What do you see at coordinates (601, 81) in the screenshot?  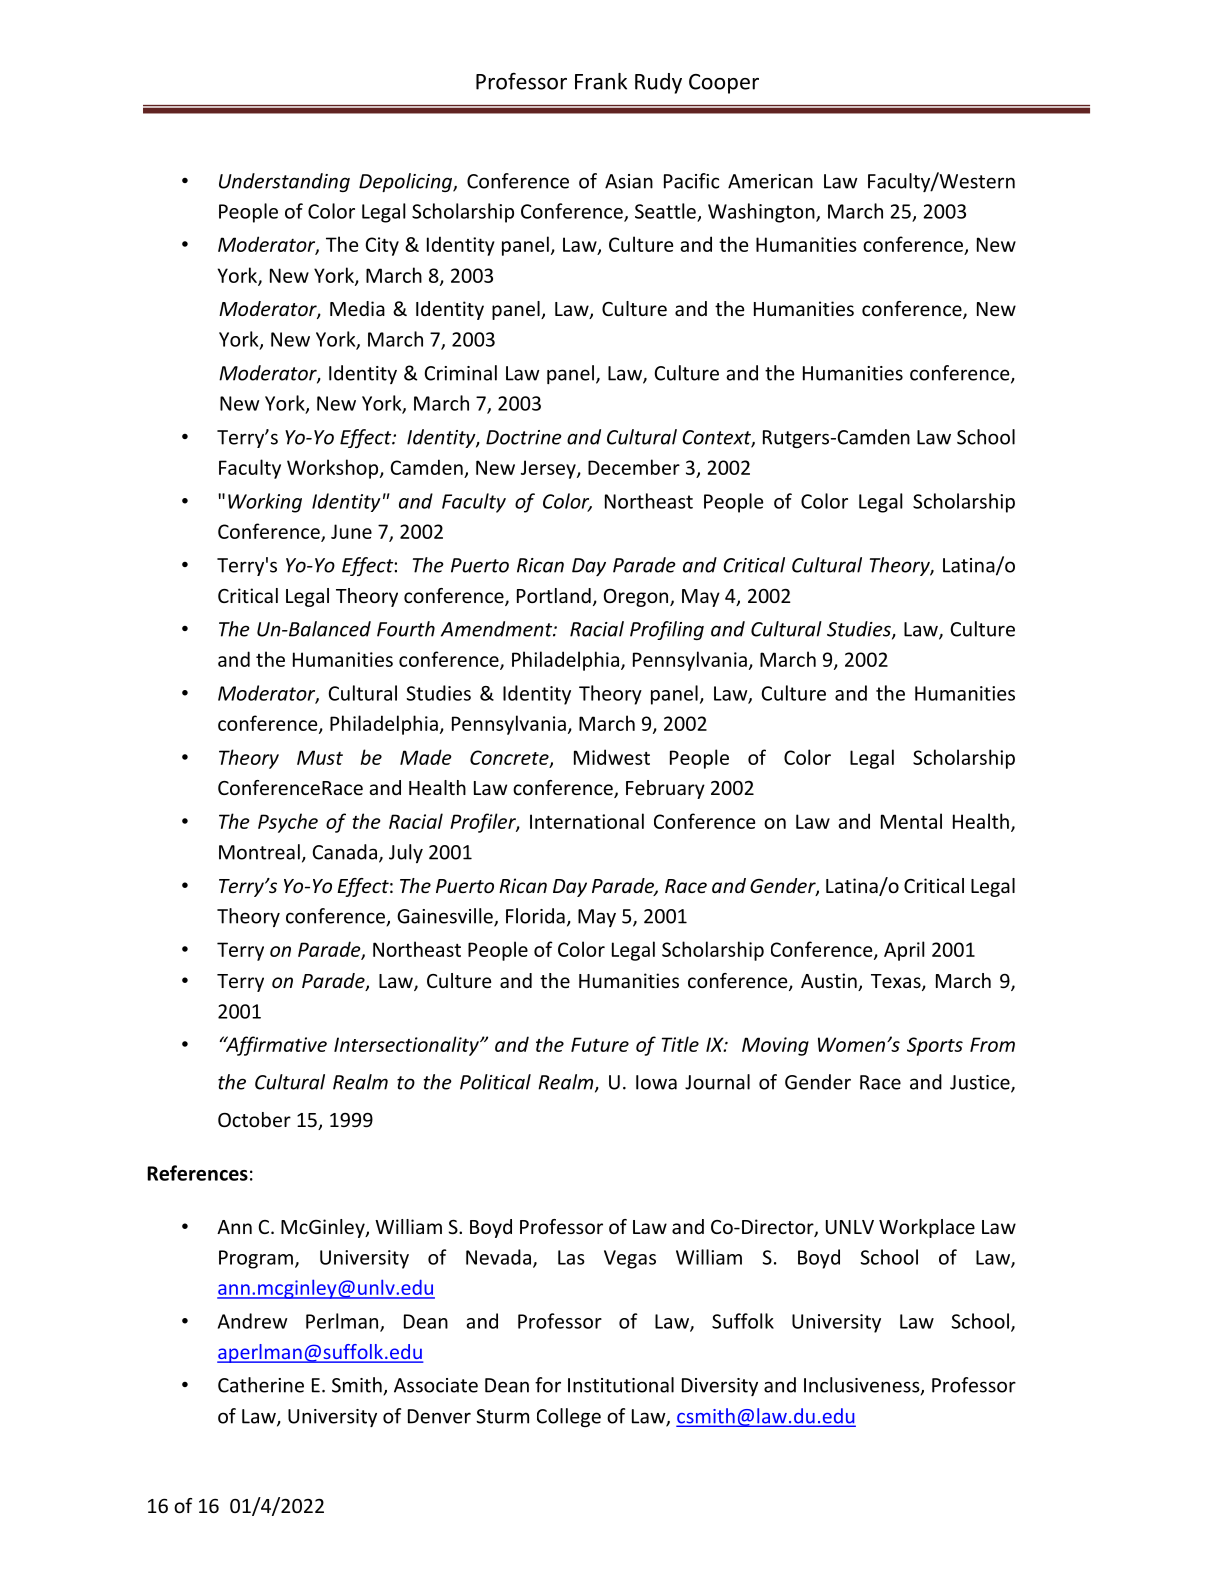 I see `Frank` at bounding box center [601, 81].
